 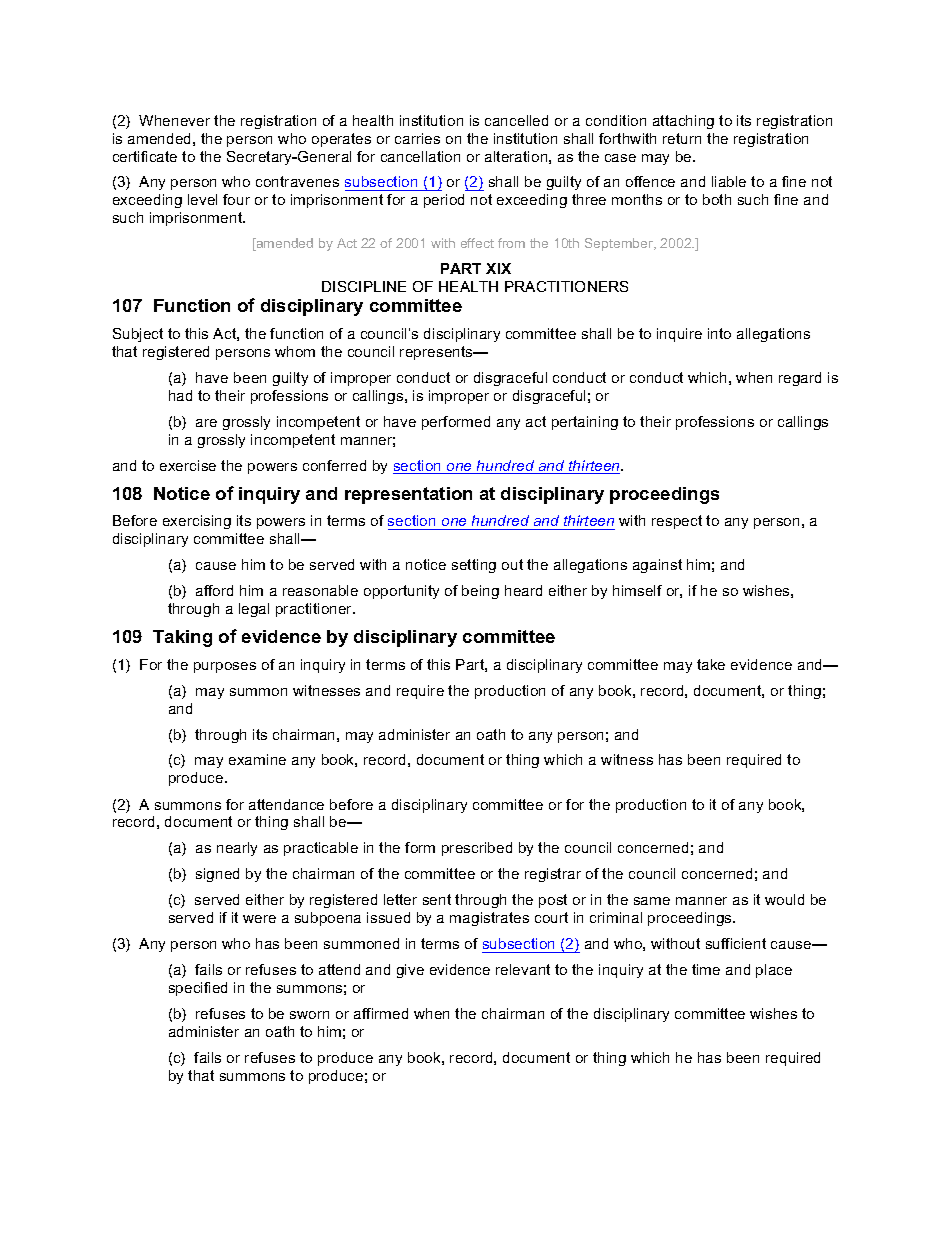 I want to click on against, so click(x=657, y=566).
